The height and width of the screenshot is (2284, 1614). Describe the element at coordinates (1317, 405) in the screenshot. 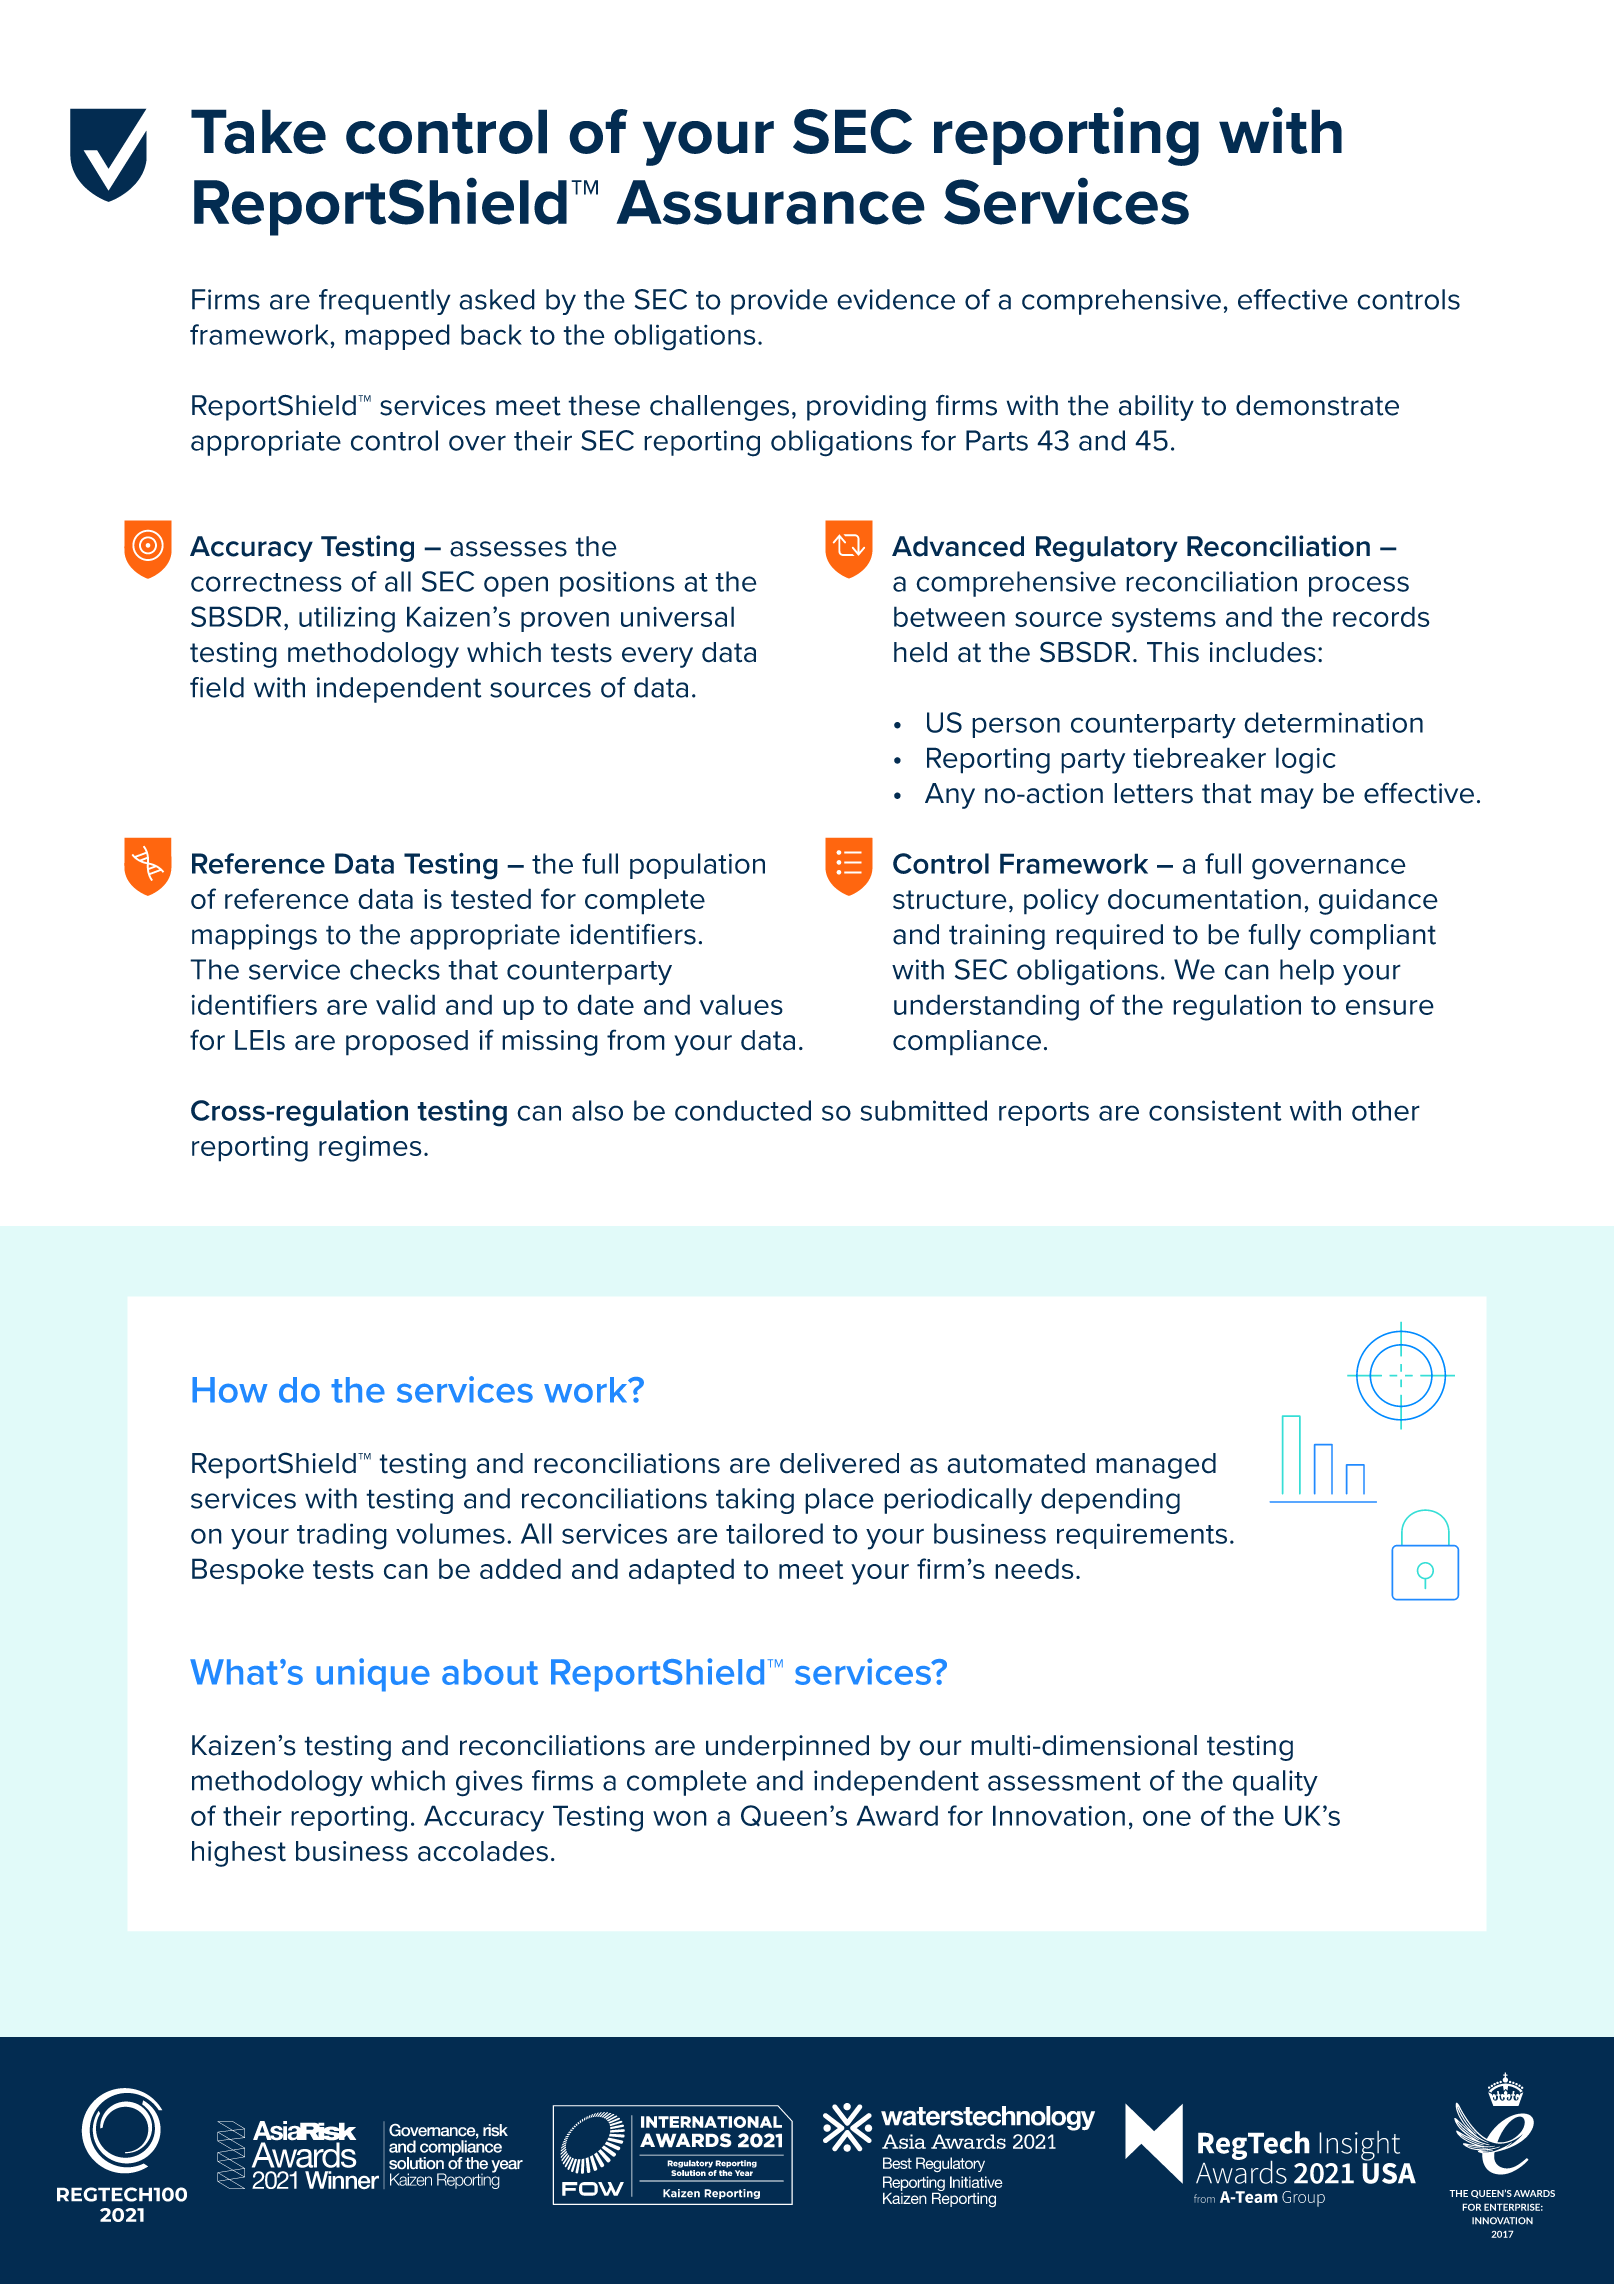

I see `demonstrate` at that location.
